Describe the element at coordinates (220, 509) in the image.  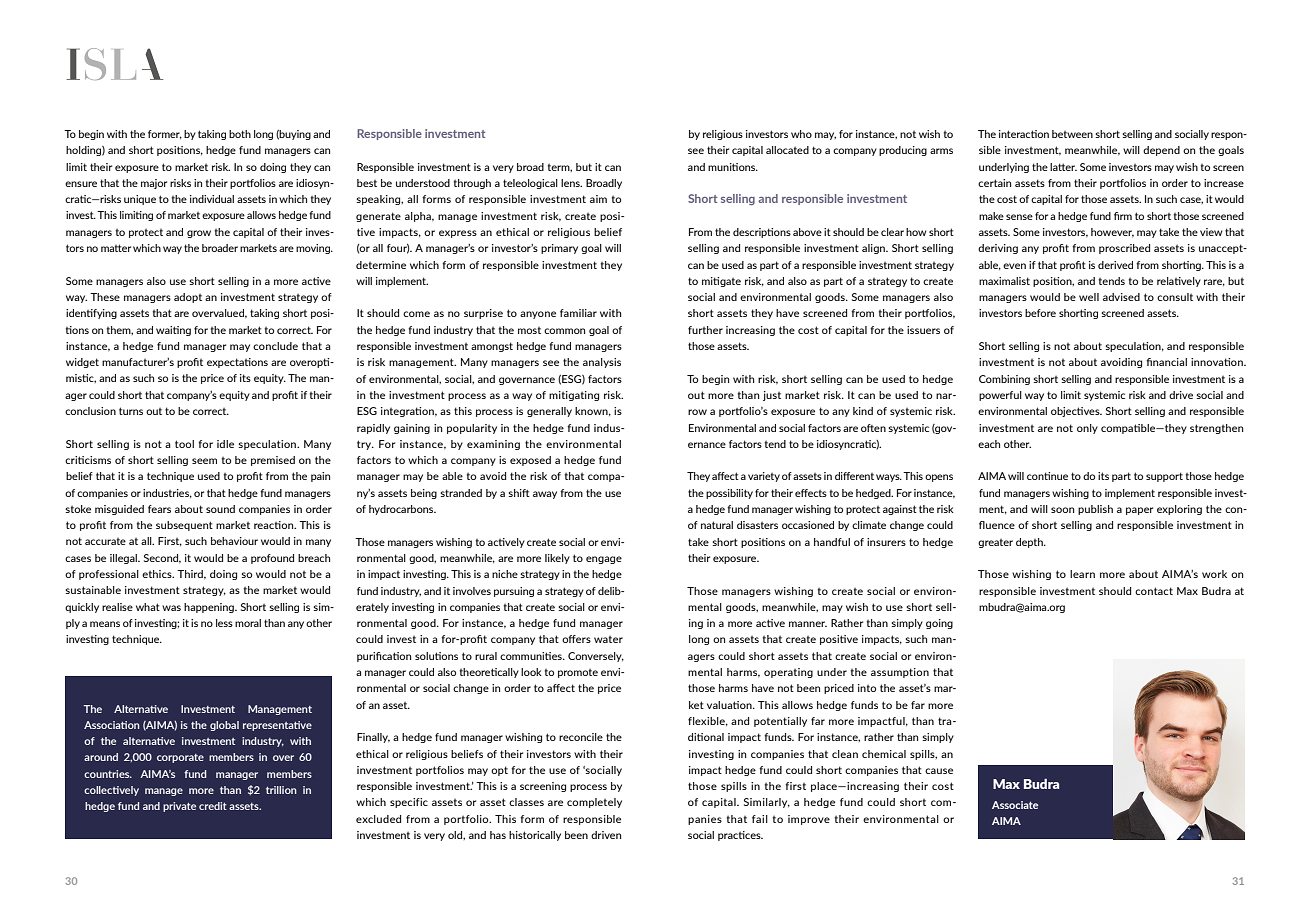
I see `sound` at that location.
